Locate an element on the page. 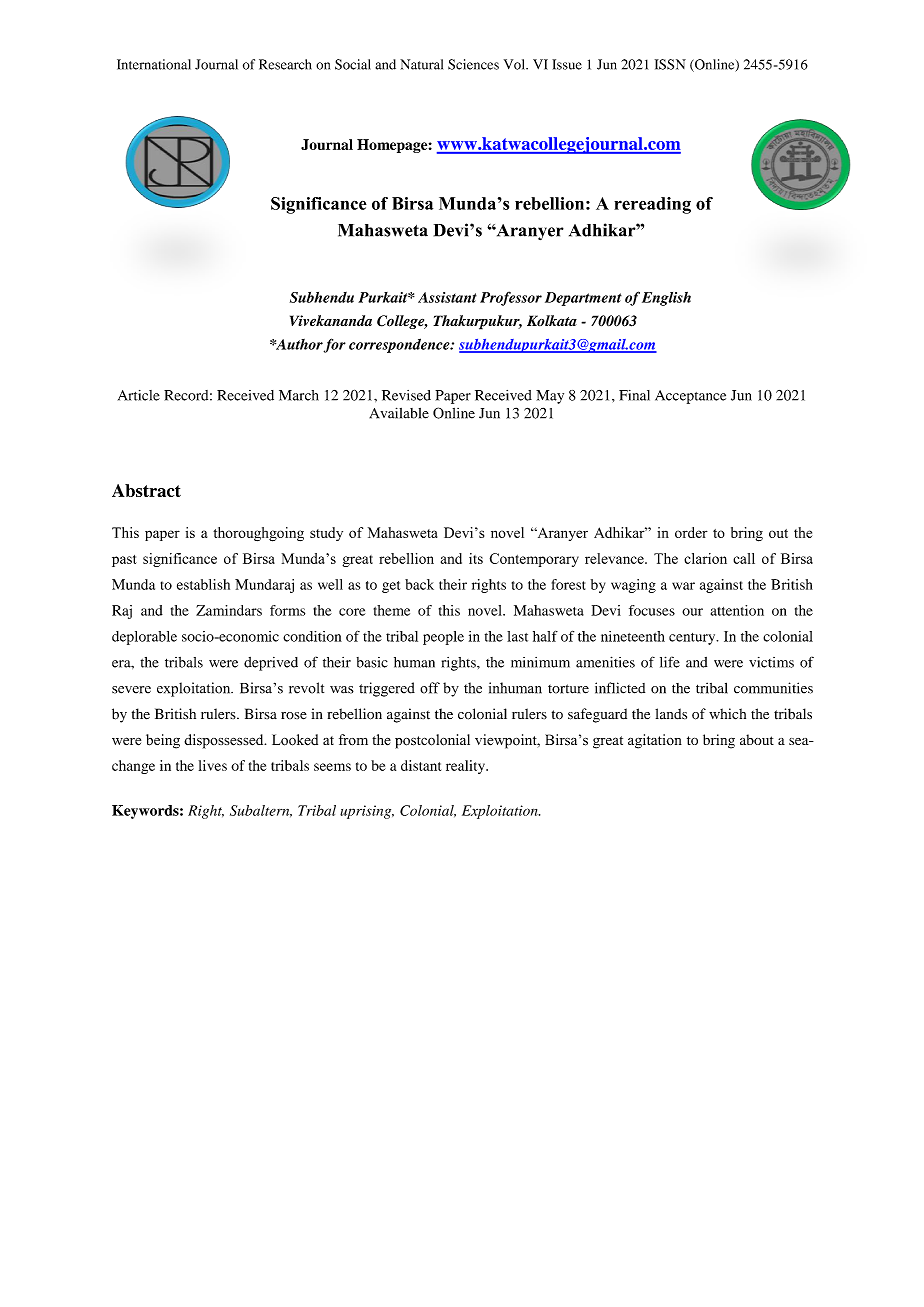  attention is located at coordinates (737, 610).
